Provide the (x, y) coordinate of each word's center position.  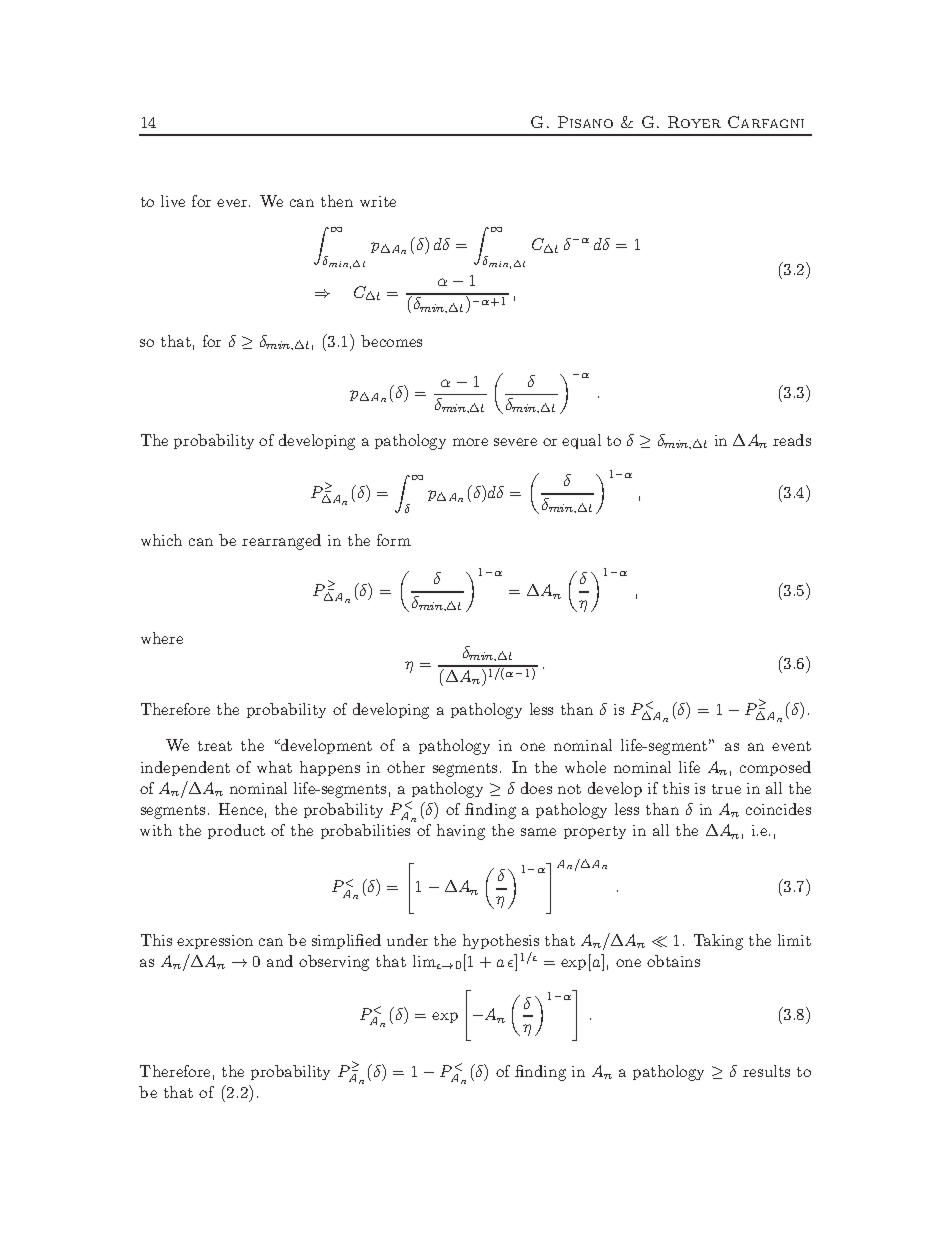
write (378, 201)
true (726, 789)
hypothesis (501, 941)
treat (215, 746)
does (536, 788)
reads (792, 440)
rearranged (281, 542)
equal (581, 441)
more (470, 442)
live (173, 201)
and (280, 961)
